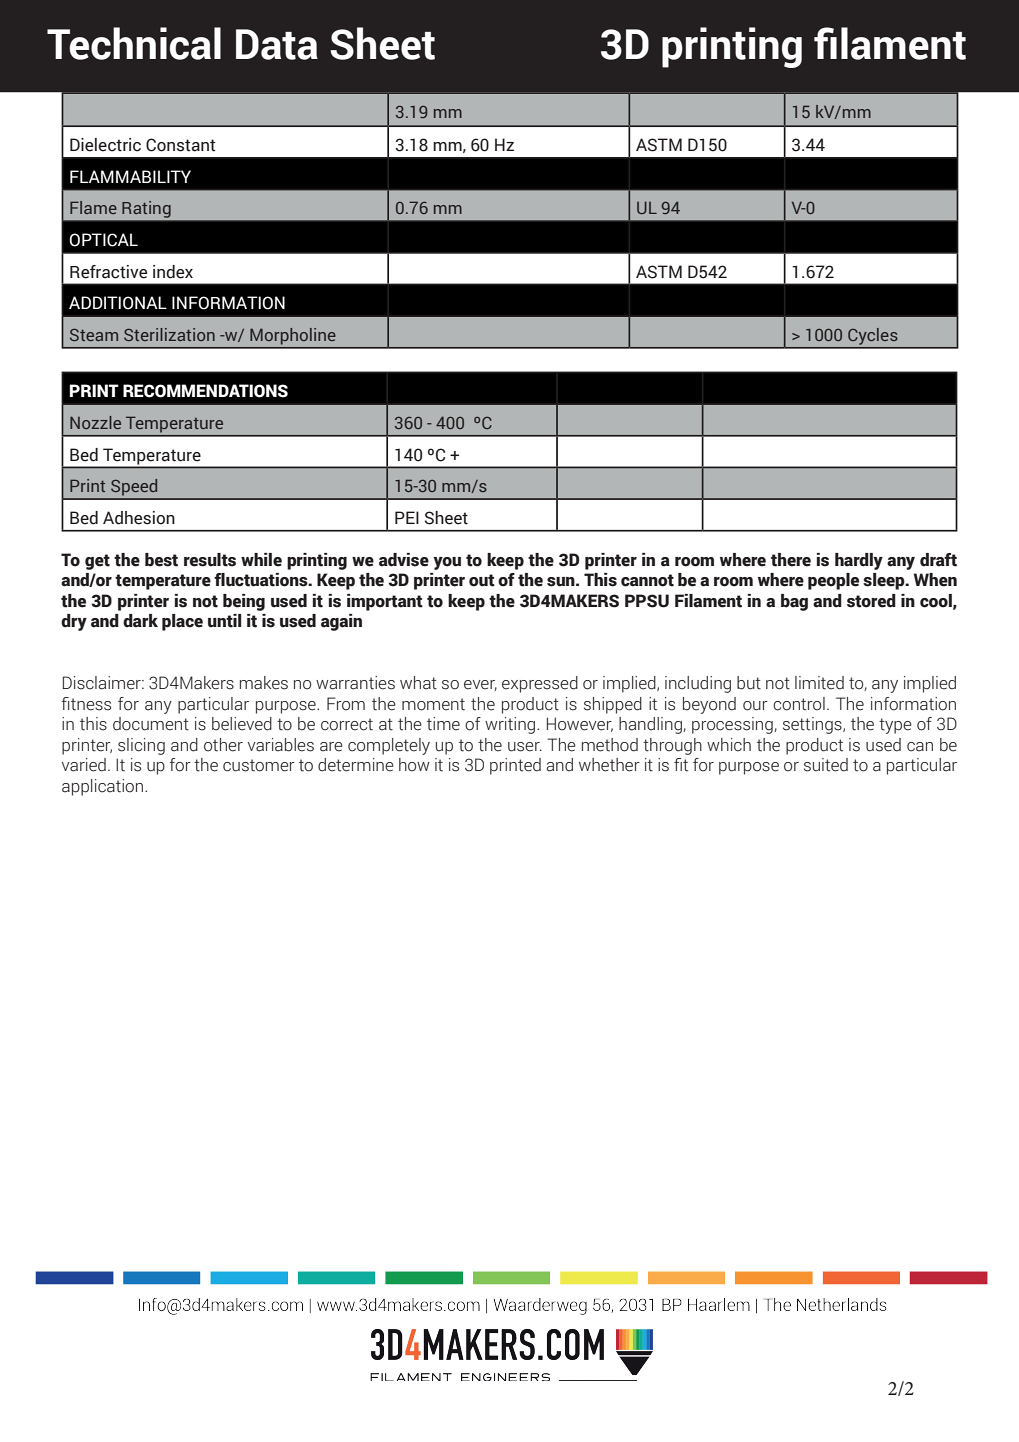 This image has height=1442, width=1019. Describe the element at coordinates (118, 303) in the image. I see `ADDITIONAL` at that location.
